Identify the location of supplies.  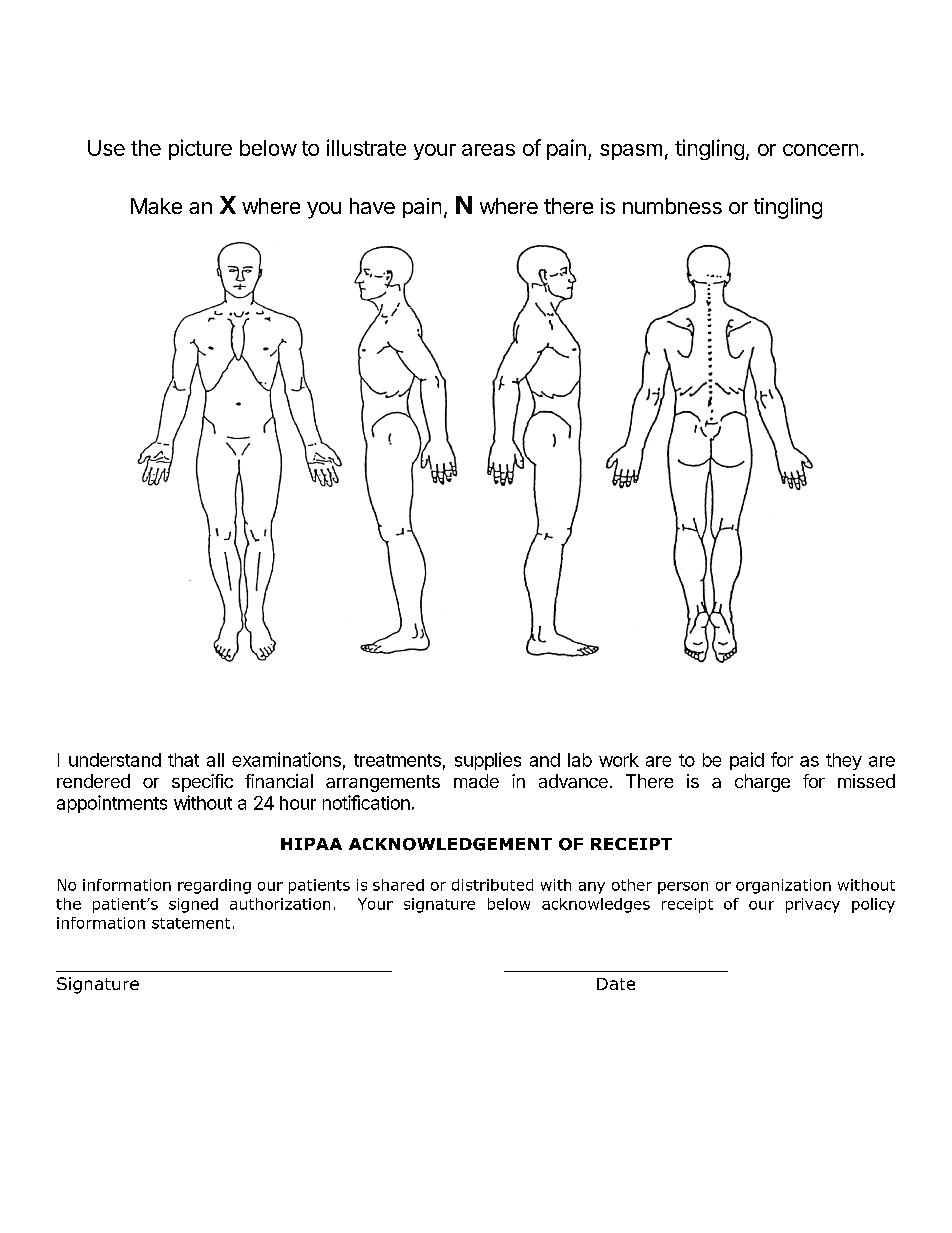
(488, 761).
